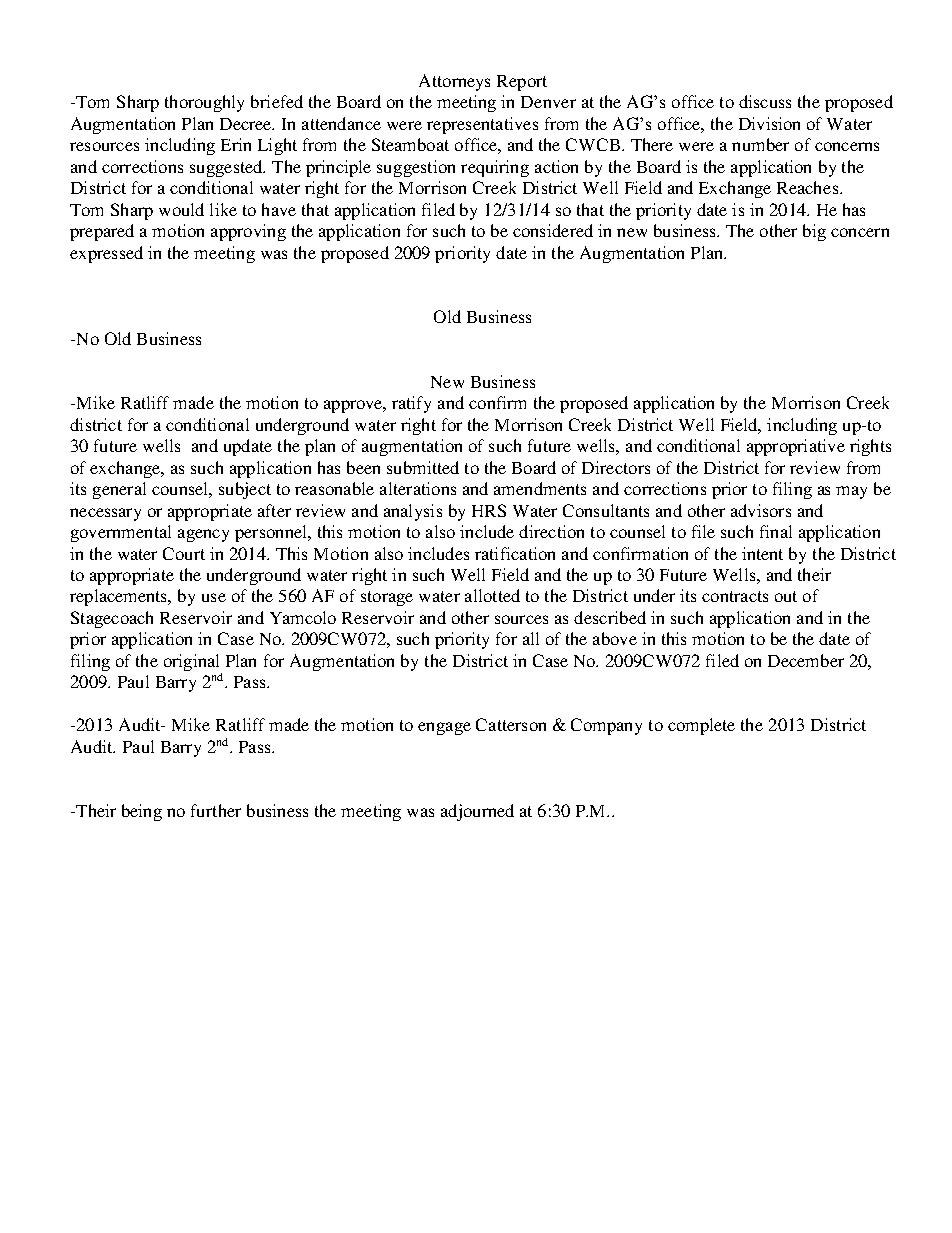  I want to click on intent, so click(762, 553).
